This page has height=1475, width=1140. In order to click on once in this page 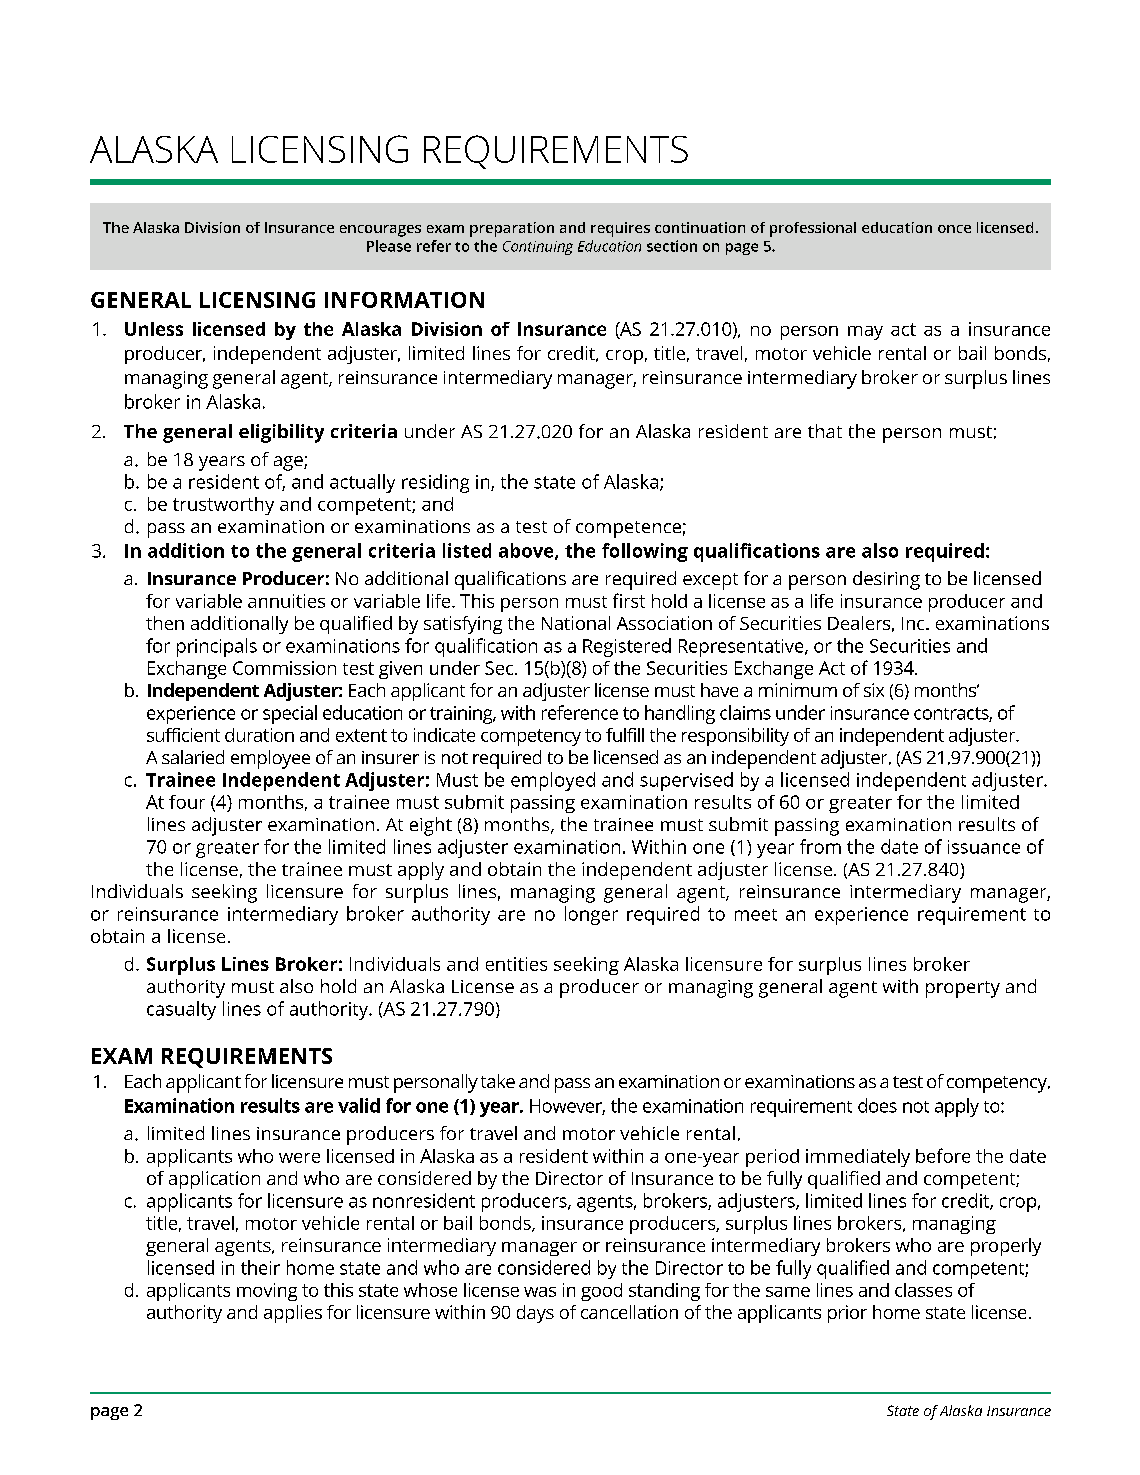, I will do `click(954, 229)`.
